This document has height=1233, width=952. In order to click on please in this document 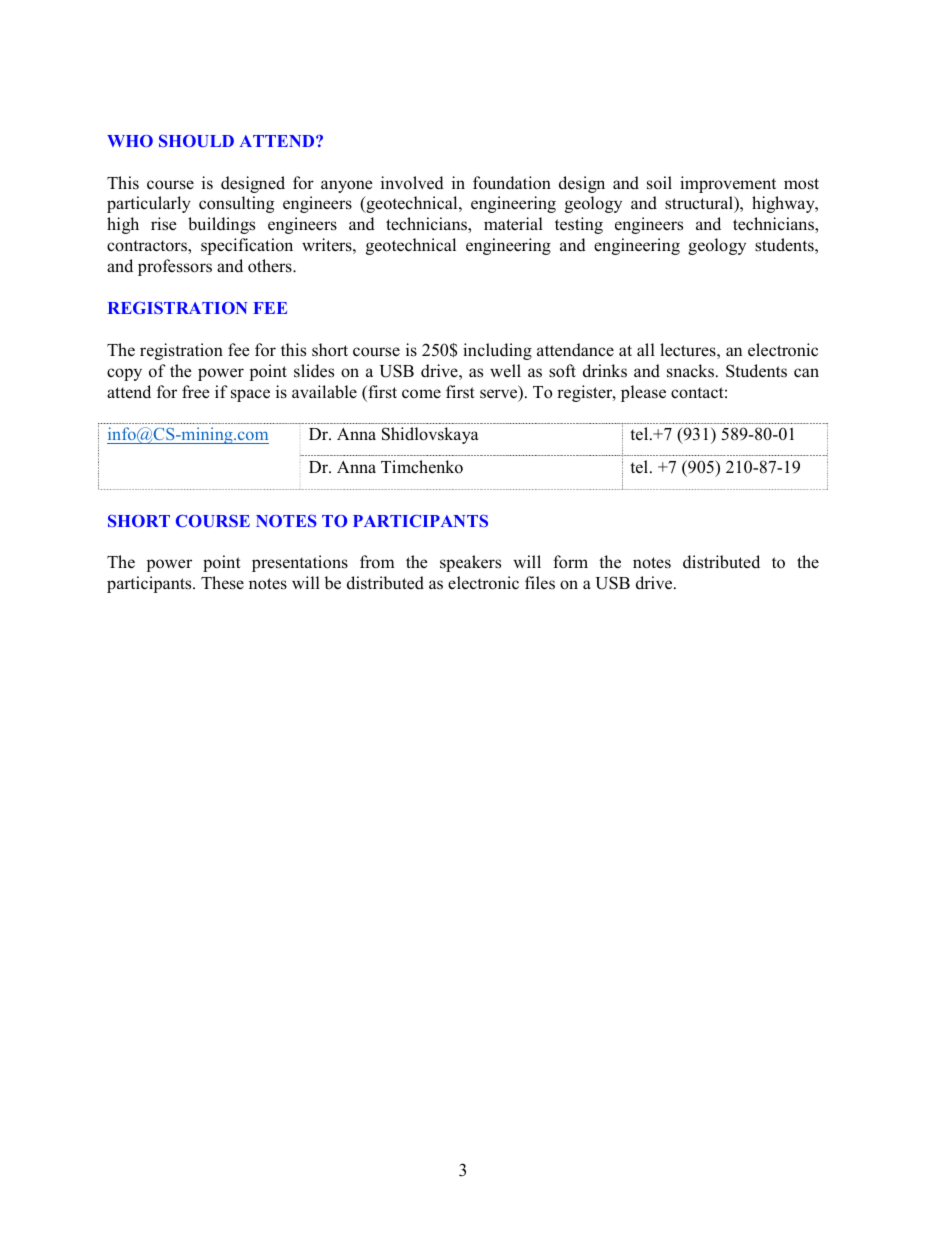, I will do `click(643, 393)`.
